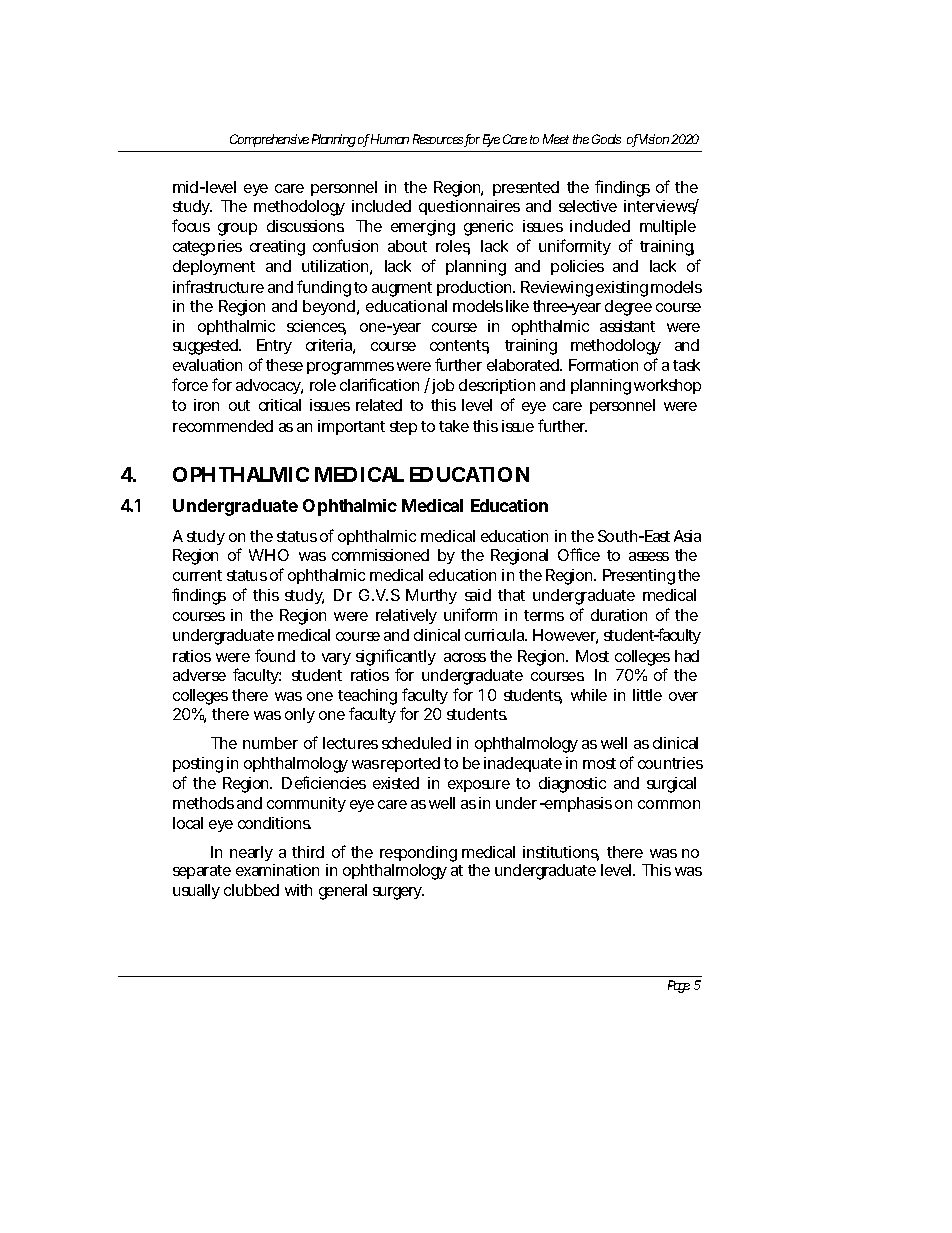 The width and height of the screenshot is (952, 1233). What do you see at coordinates (439, 140) in the screenshot?
I see `Resources` at bounding box center [439, 140].
